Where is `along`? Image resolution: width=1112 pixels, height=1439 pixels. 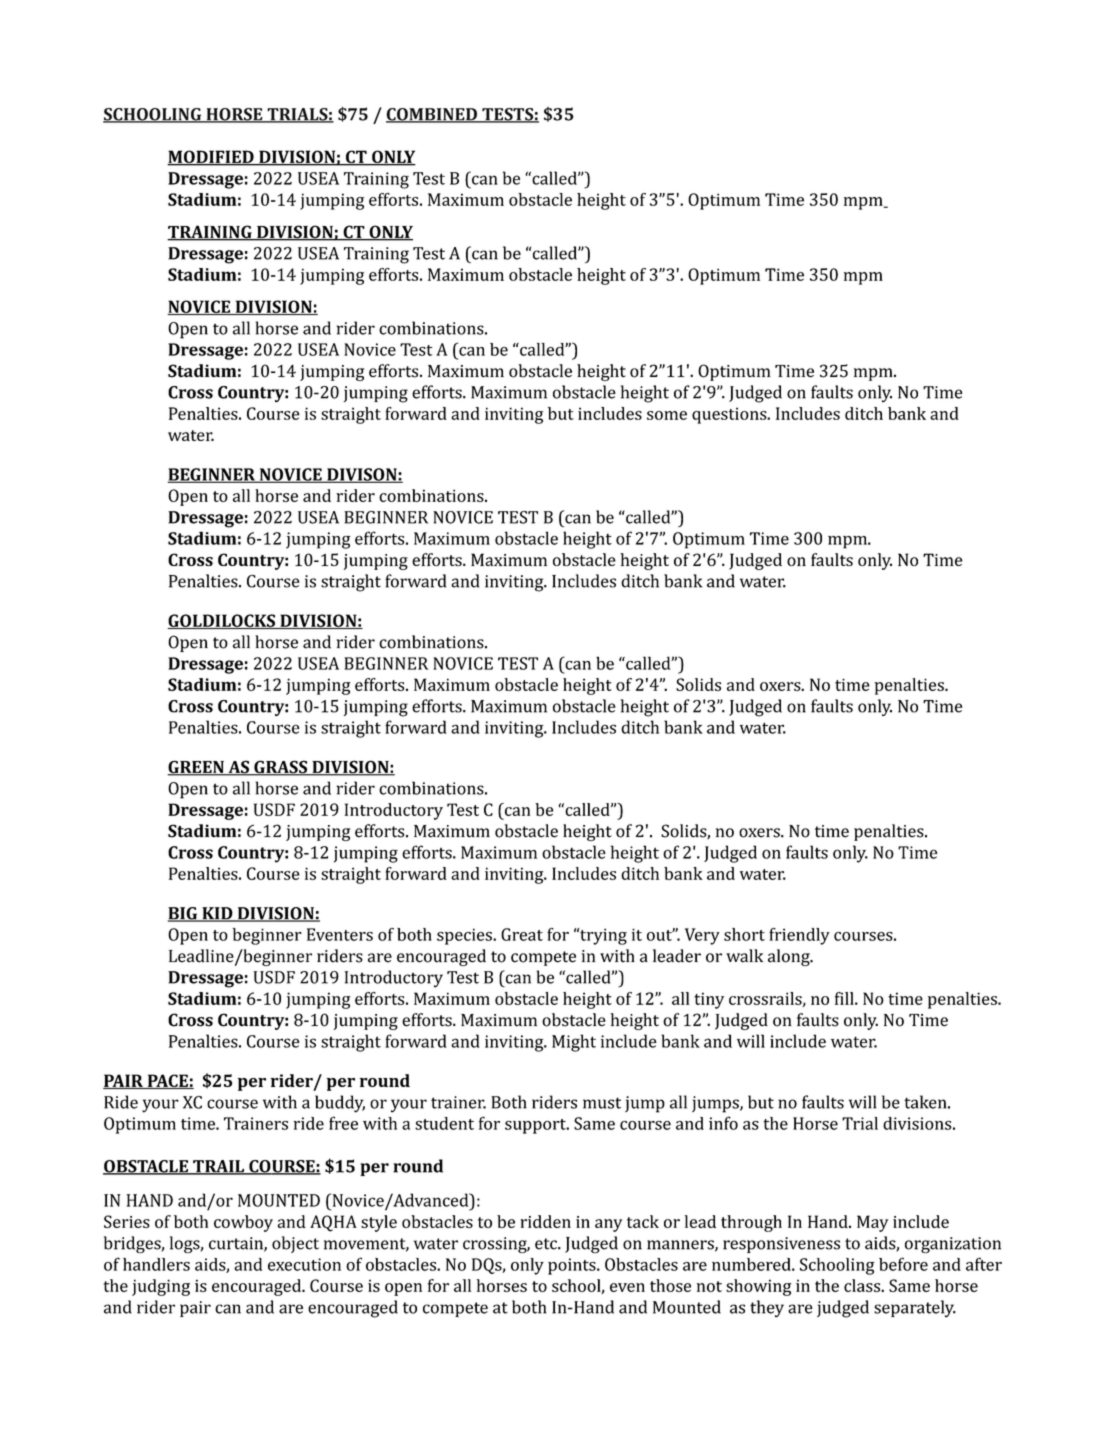 along is located at coordinates (790, 957).
